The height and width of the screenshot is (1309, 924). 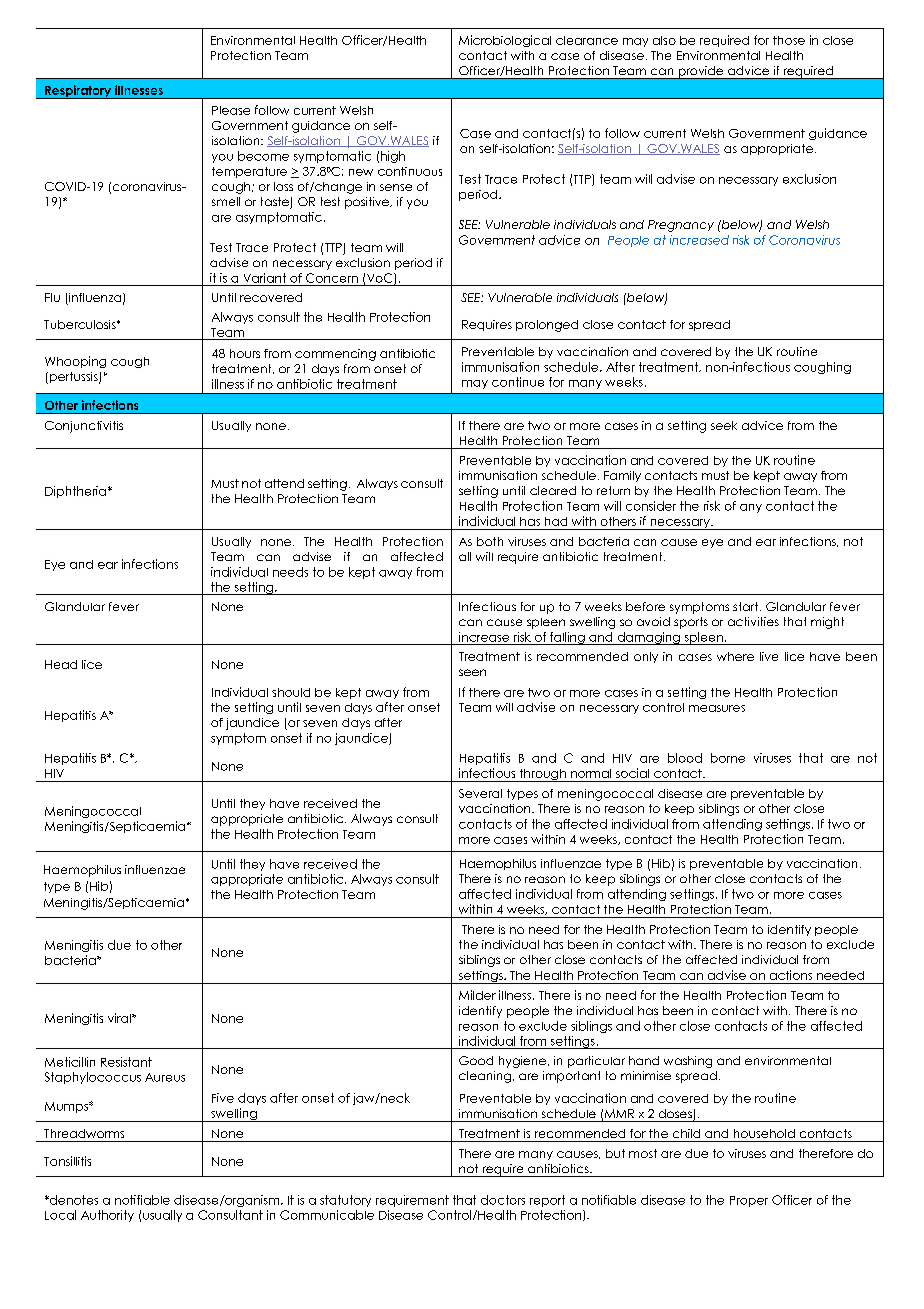 I want to click on doctors, so click(x=503, y=1200).
